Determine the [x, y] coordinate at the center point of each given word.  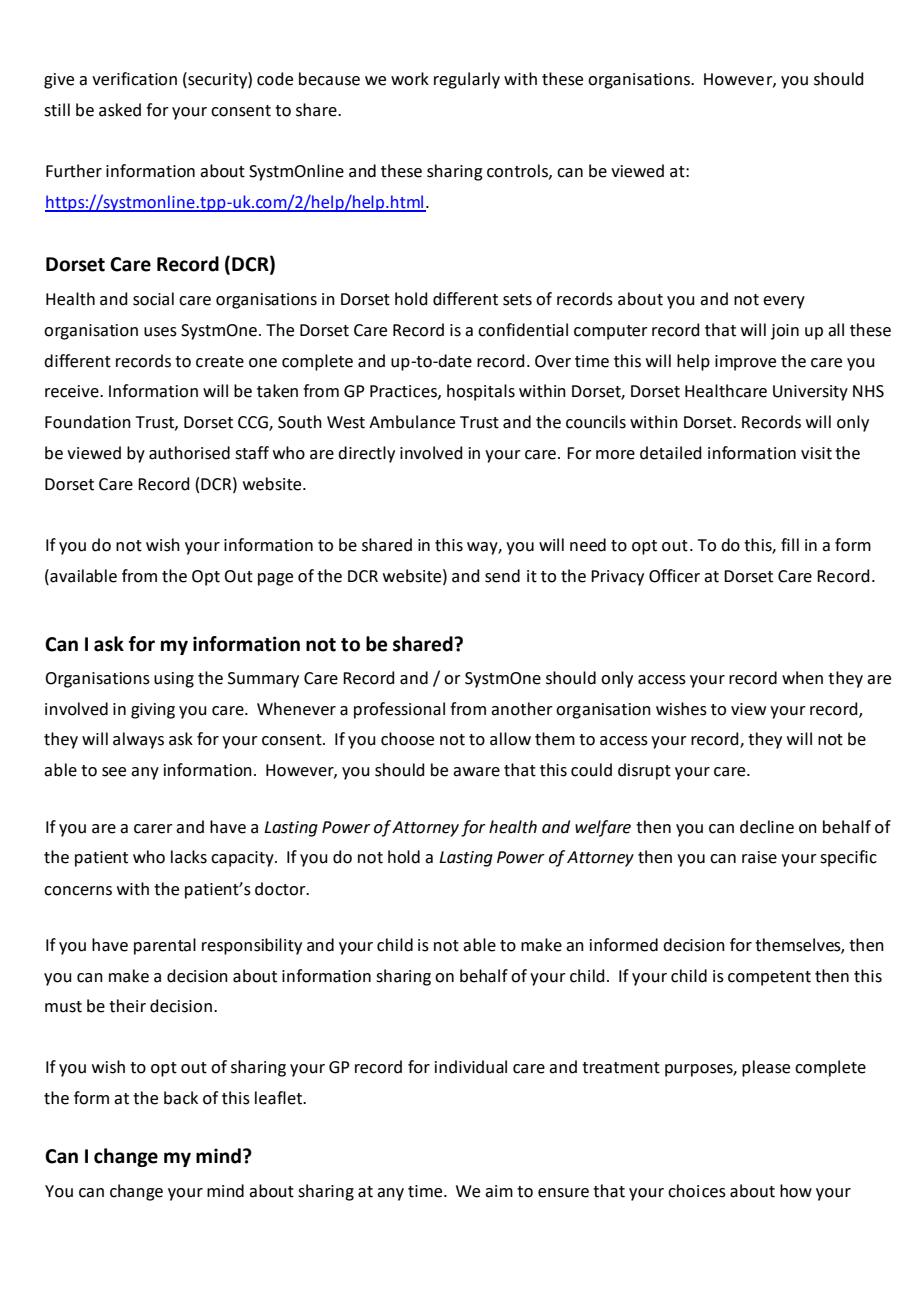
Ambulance [412, 422]
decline [767, 827]
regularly [467, 80]
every [784, 302]
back [181, 1098]
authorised [189, 453]
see [114, 772]
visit [816, 453]
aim [499, 1191]
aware [476, 772]
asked [120, 110]
